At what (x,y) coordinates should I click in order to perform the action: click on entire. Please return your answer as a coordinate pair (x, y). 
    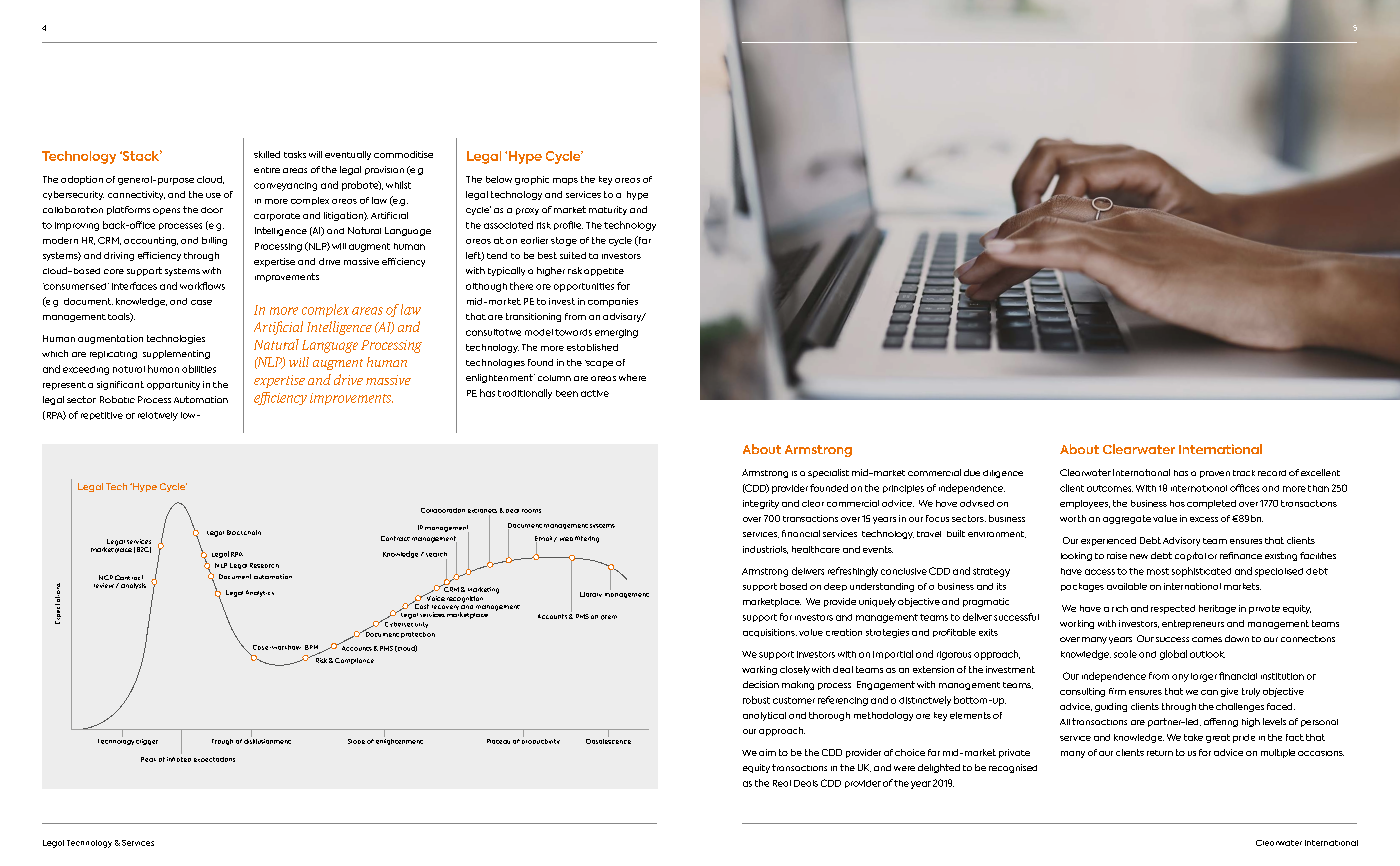
    Looking at the image, I should click on (267, 170).
